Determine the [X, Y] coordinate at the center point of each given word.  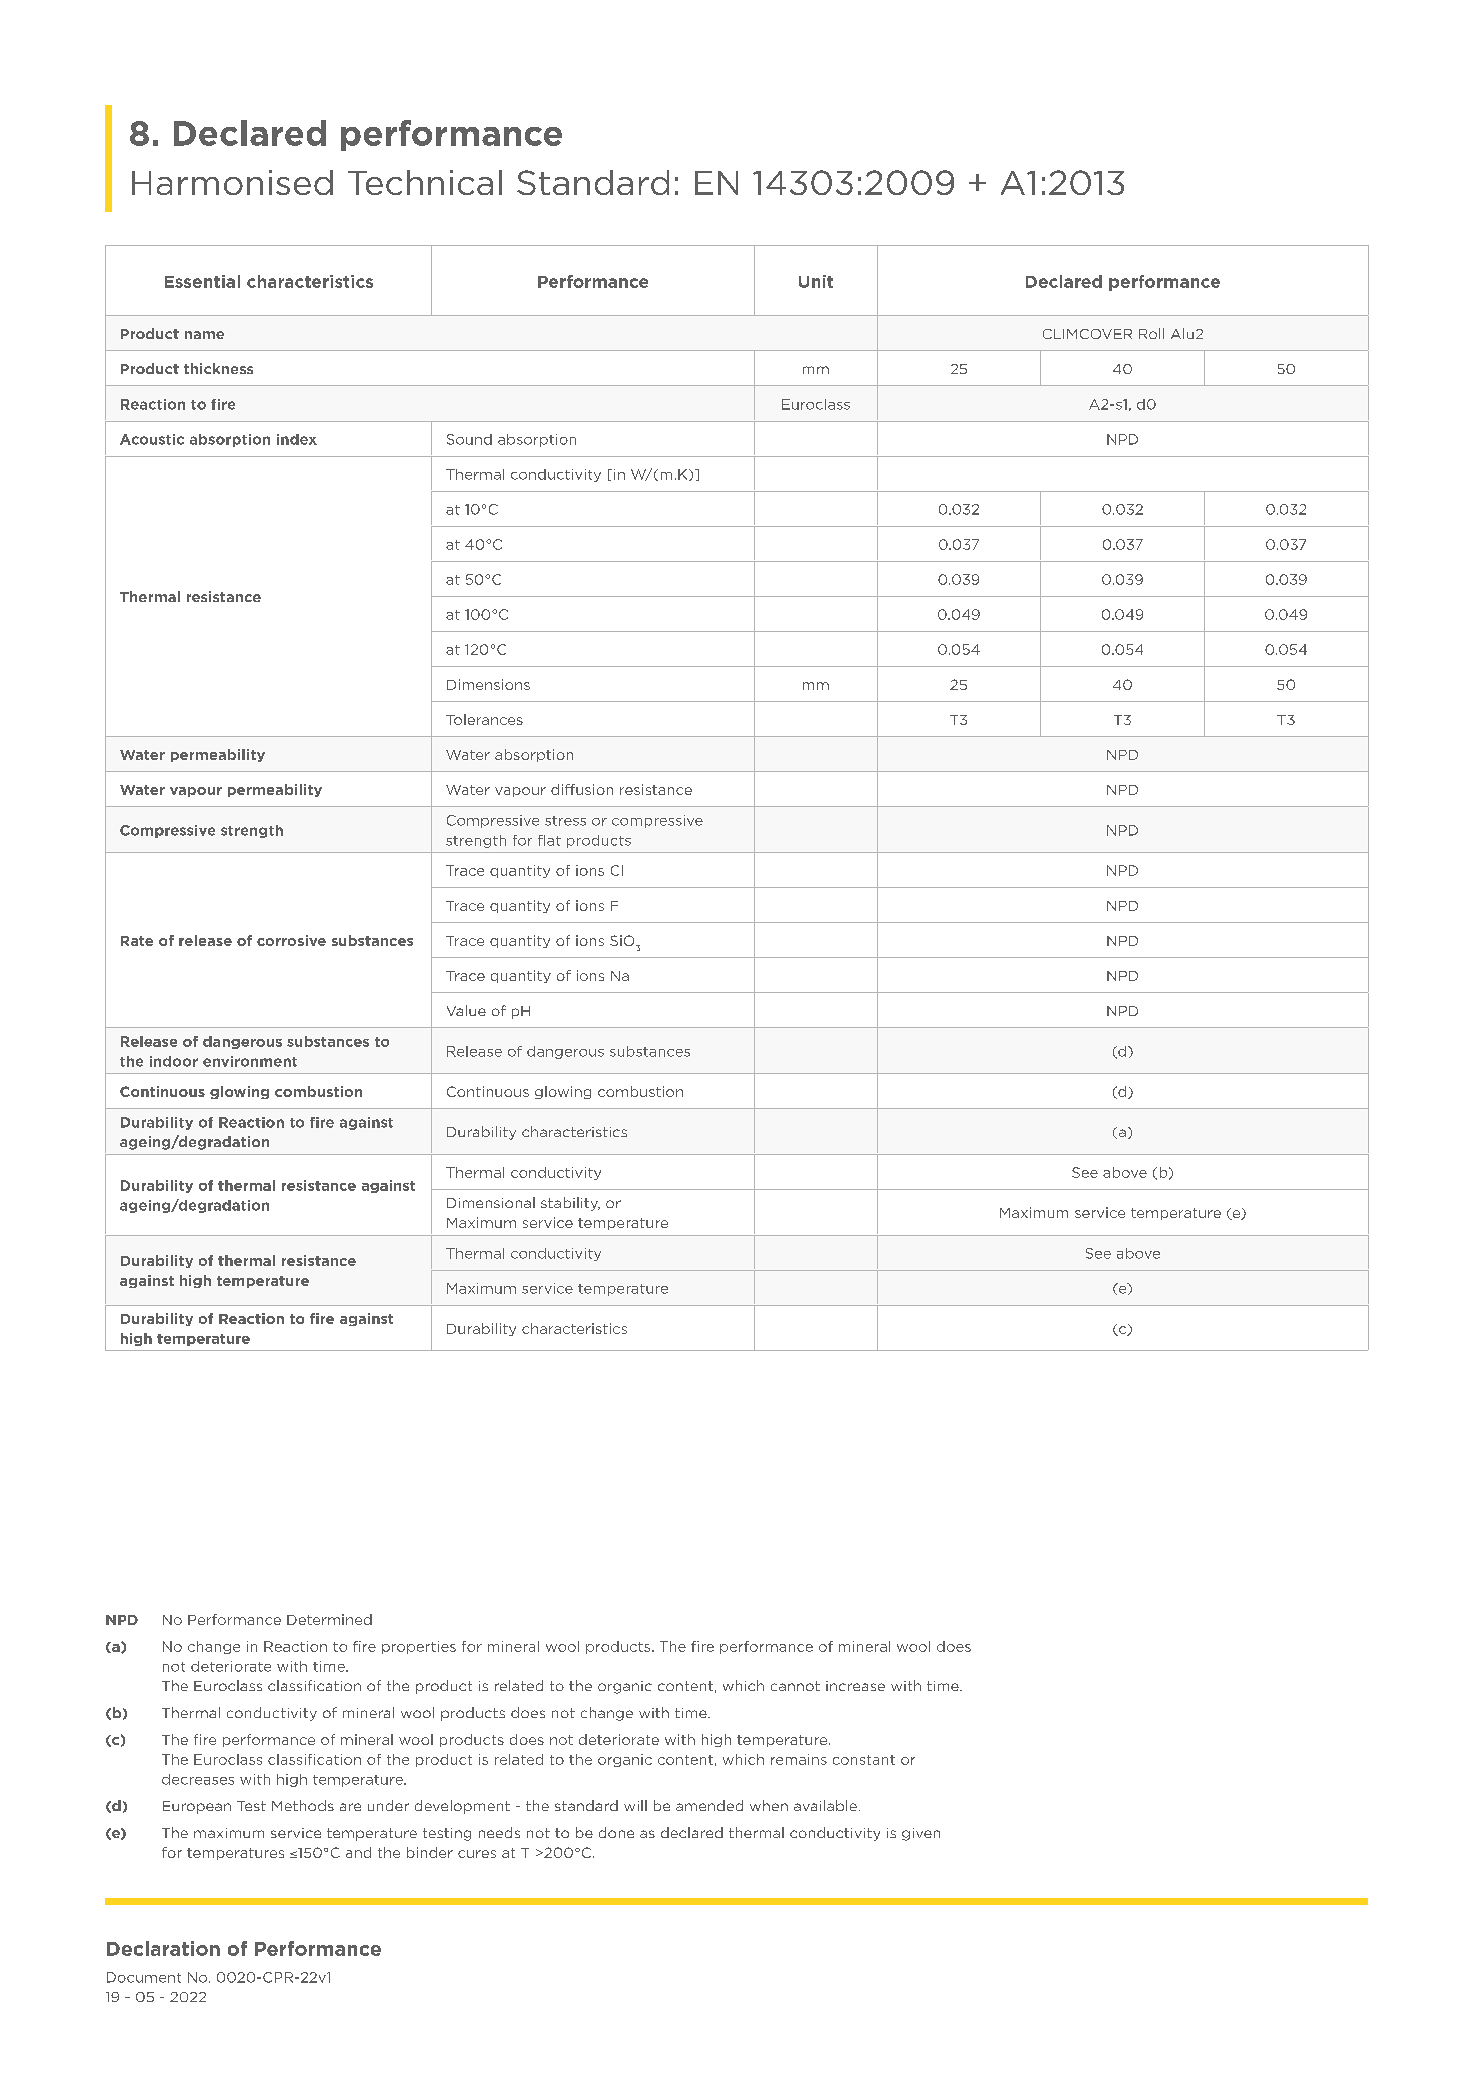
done [616, 1832]
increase [855, 1686]
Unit [816, 281]
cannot [795, 1686]
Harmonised [232, 182]
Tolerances [484, 719]
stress [565, 821]
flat [549, 840]
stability [570, 1204]
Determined [329, 1619]
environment [250, 1061]
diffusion [582, 789]
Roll [1151, 333]
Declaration [163, 1948]
